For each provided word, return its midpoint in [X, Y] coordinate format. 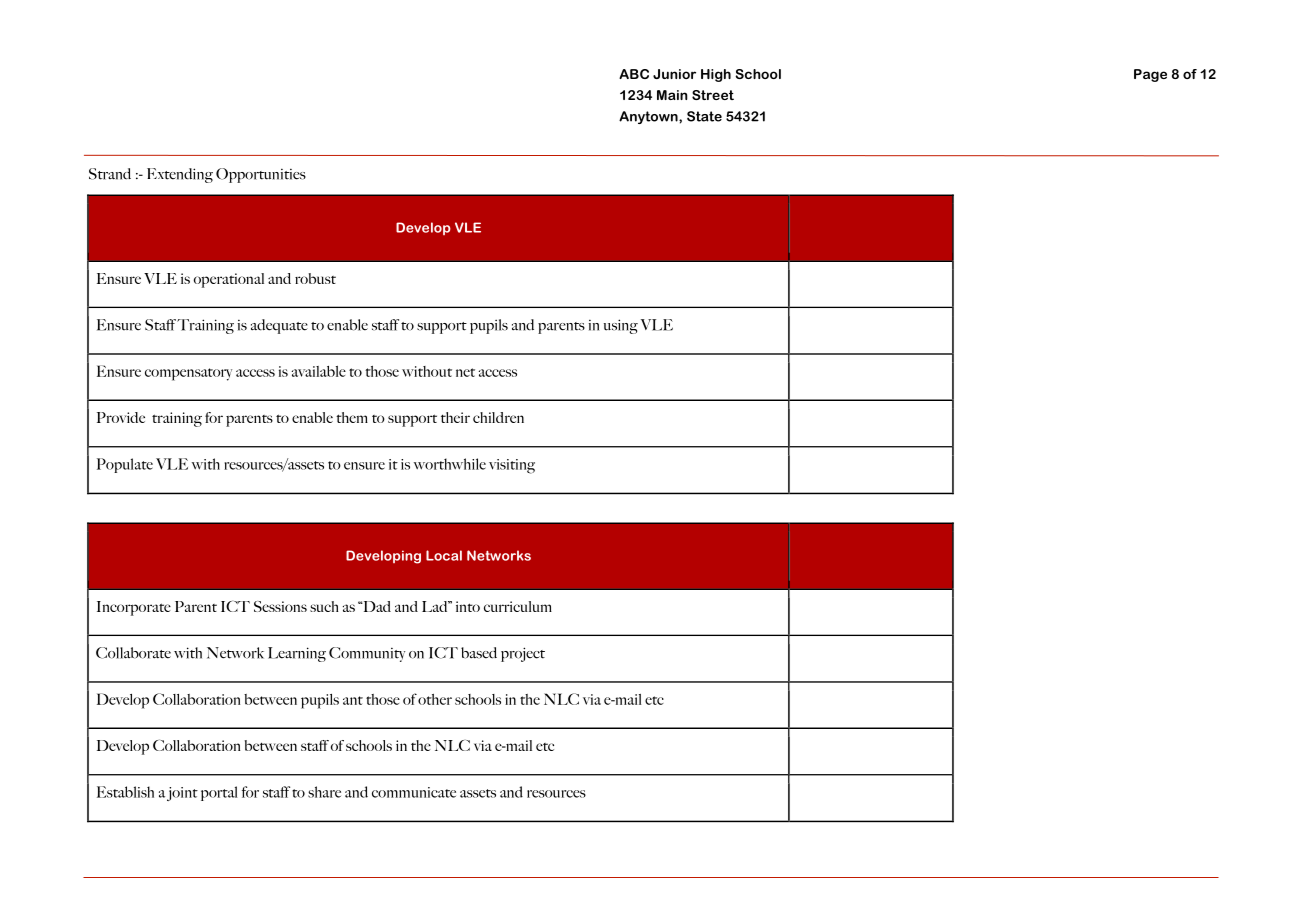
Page [1150, 75]
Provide [121, 417]
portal [219, 793]
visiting [512, 466]
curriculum [518, 606]
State [704, 116]
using [621, 326]
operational [229, 280]
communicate [414, 792]
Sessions [280, 606]
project [523, 654]
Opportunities [261, 175]
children [498, 417]
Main [672, 95]
